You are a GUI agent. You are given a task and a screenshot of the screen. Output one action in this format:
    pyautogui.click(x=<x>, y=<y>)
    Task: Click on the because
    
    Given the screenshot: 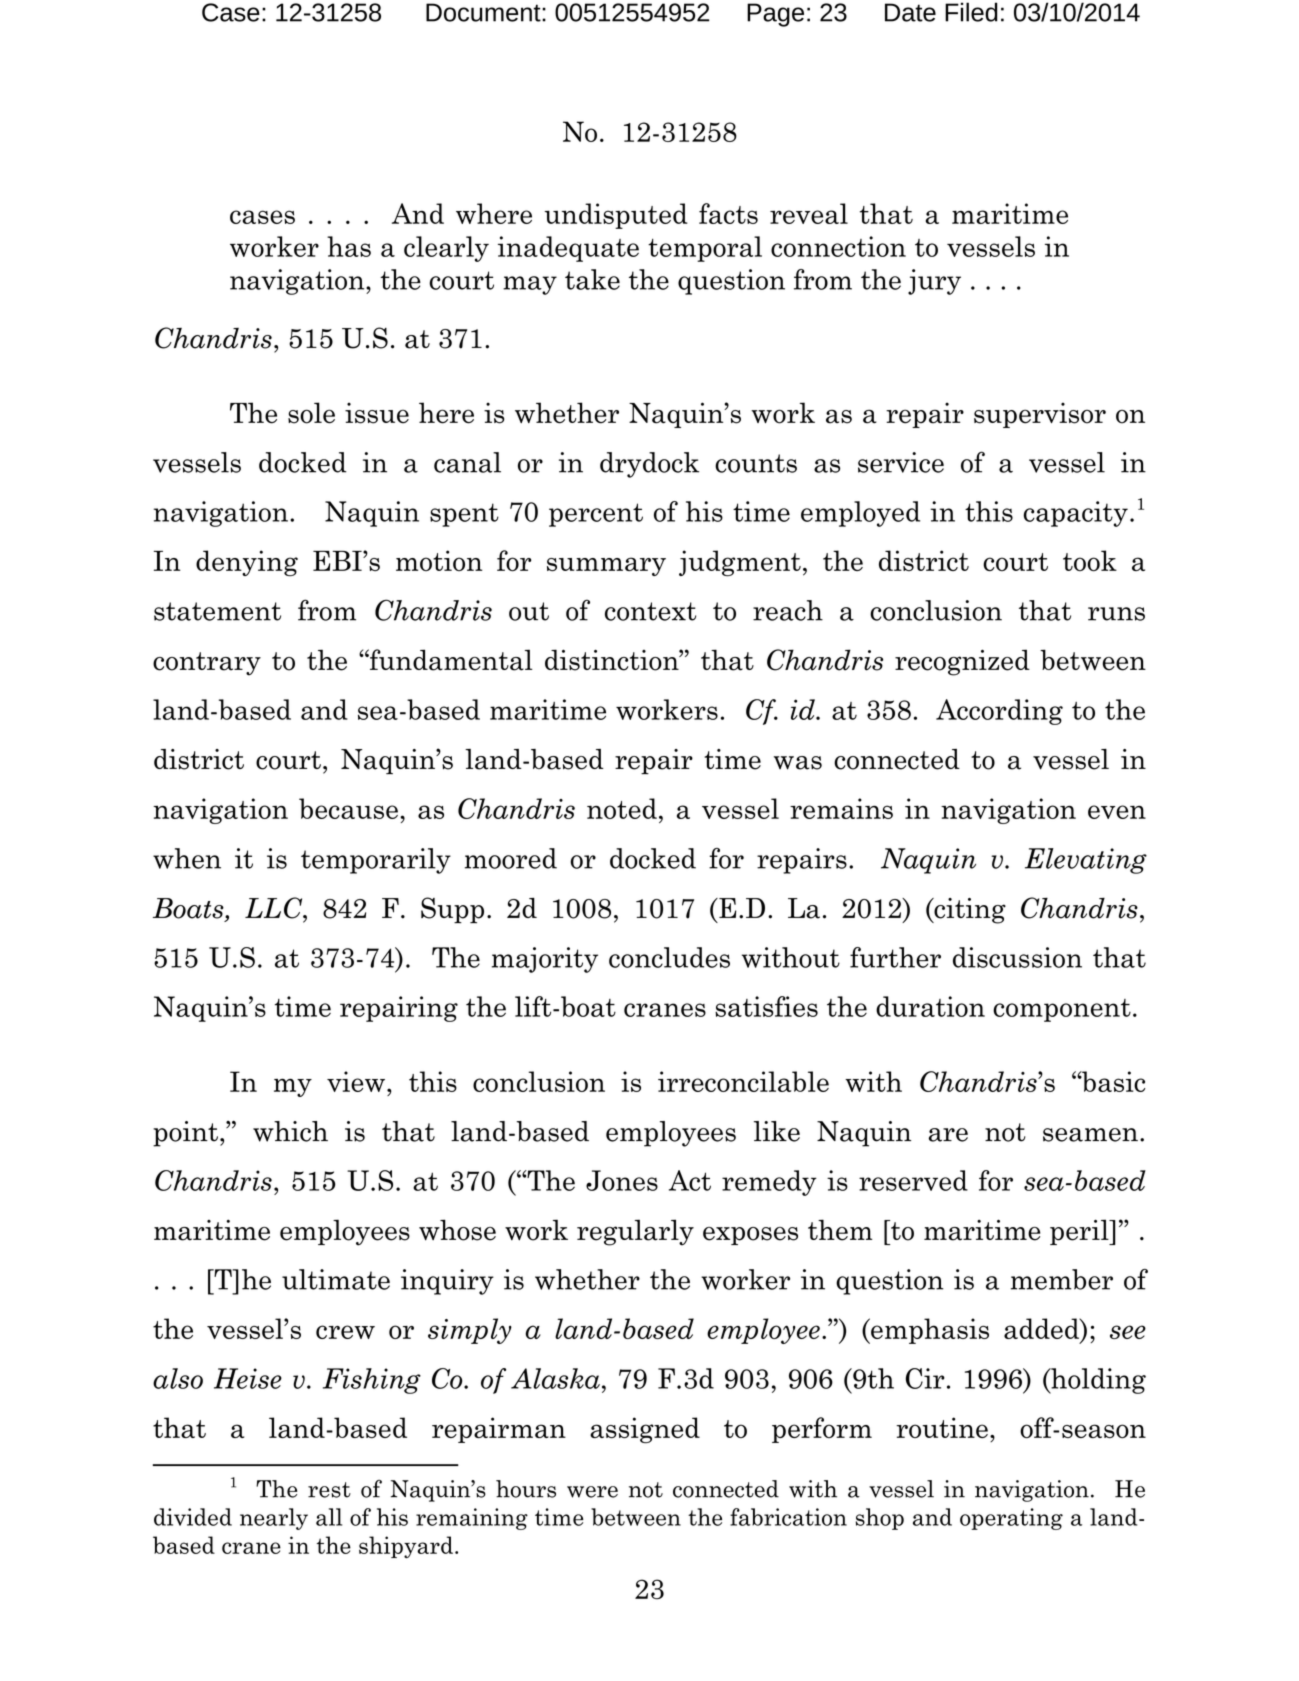 What is the action you would take?
    pyautogui.click(x=348, y=808)
